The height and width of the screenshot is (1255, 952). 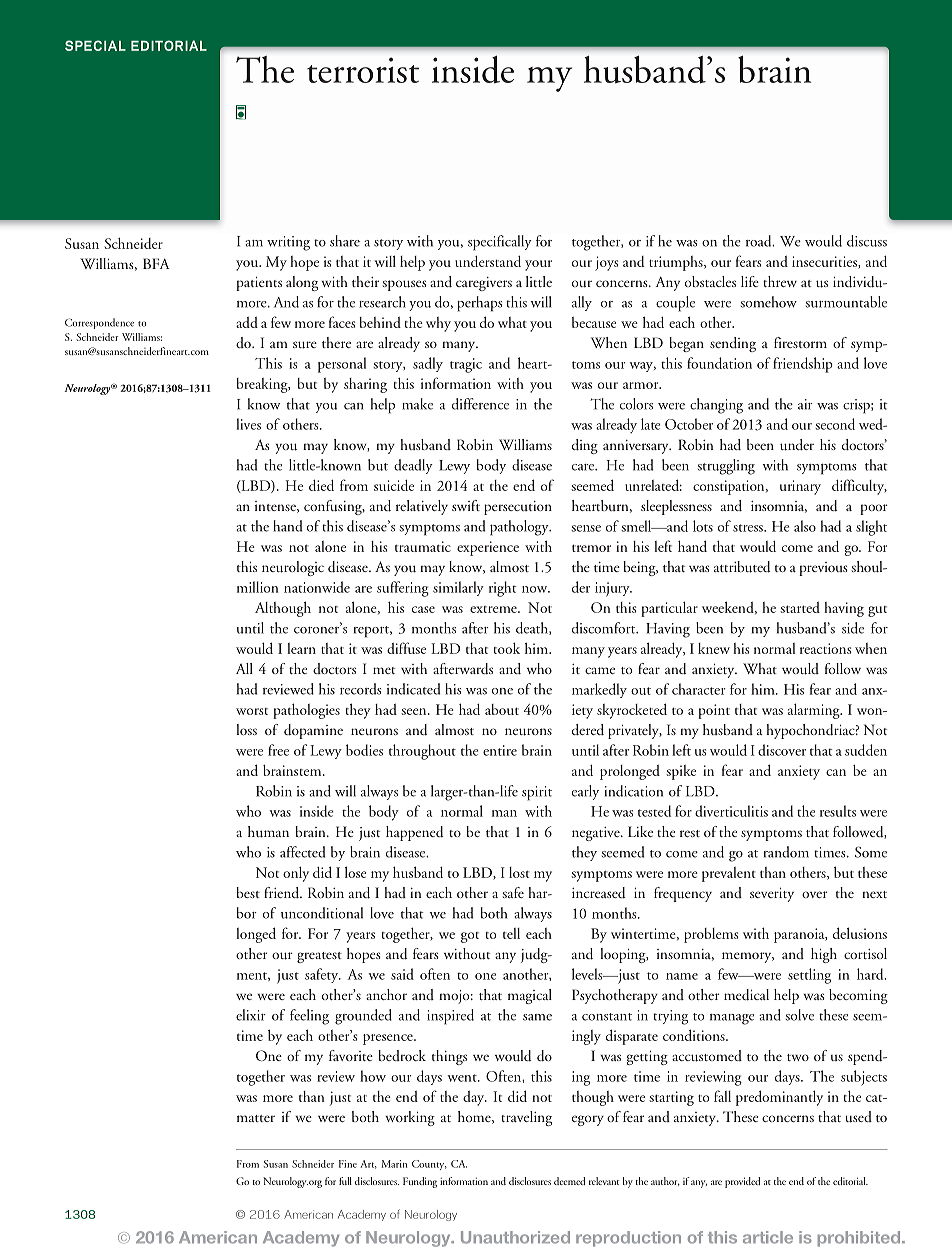 I want to click on article, so click(x=768, y=1237).
